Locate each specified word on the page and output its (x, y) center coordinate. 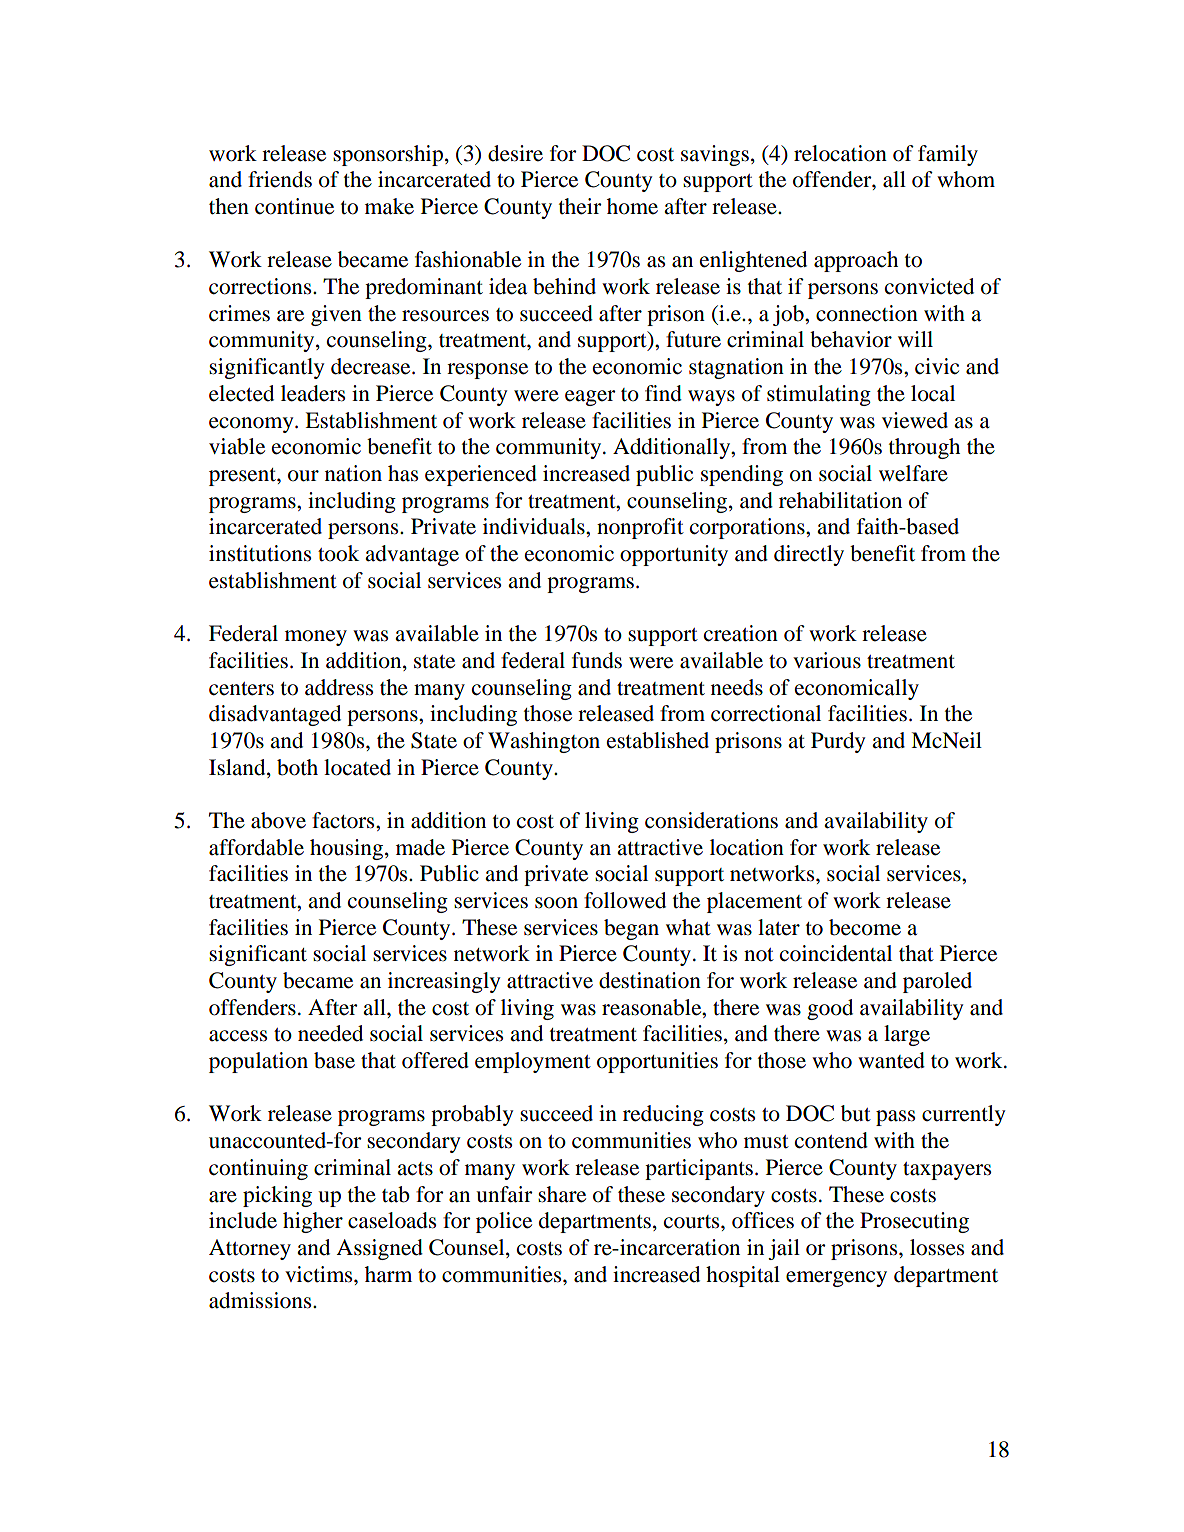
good (830, 1009)
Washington (544, 742)
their (580, 206)
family (948, 155)
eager (590, 398)
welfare (913, 473)
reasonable (653, 1007)
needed (330, 1033)
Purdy (838, 742)
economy (252, 425)
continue (294, 206)
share (562, 1194)
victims (320, 1274)
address (339, 687)
